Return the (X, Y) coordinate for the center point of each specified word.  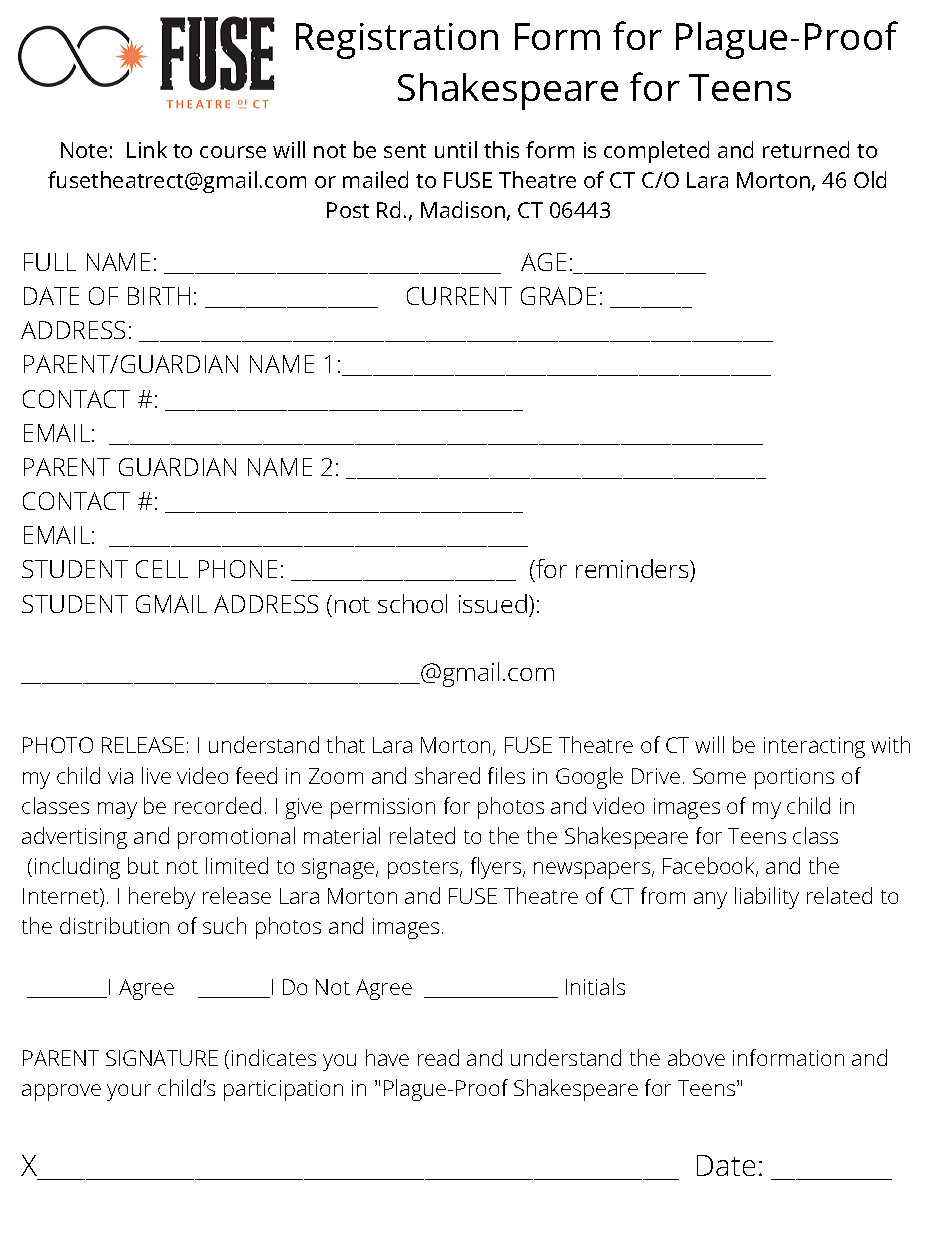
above (696, 1057)
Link (147, 149)
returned (806, 149)
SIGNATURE (162, 1058)
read (438, 1057)
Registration (397, 41)
